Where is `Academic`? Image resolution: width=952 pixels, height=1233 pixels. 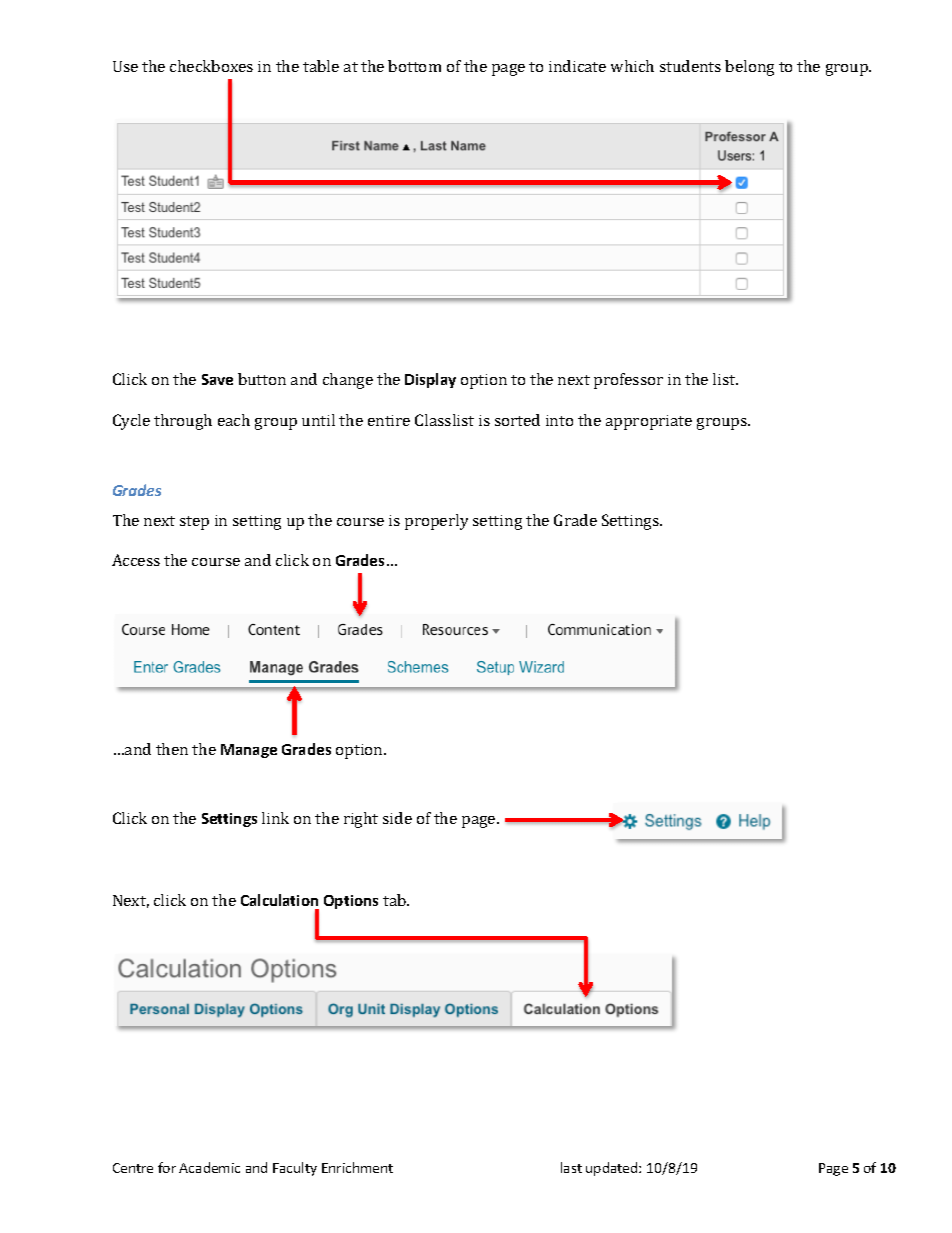 Academic is located at coordinates (209, 1167).
